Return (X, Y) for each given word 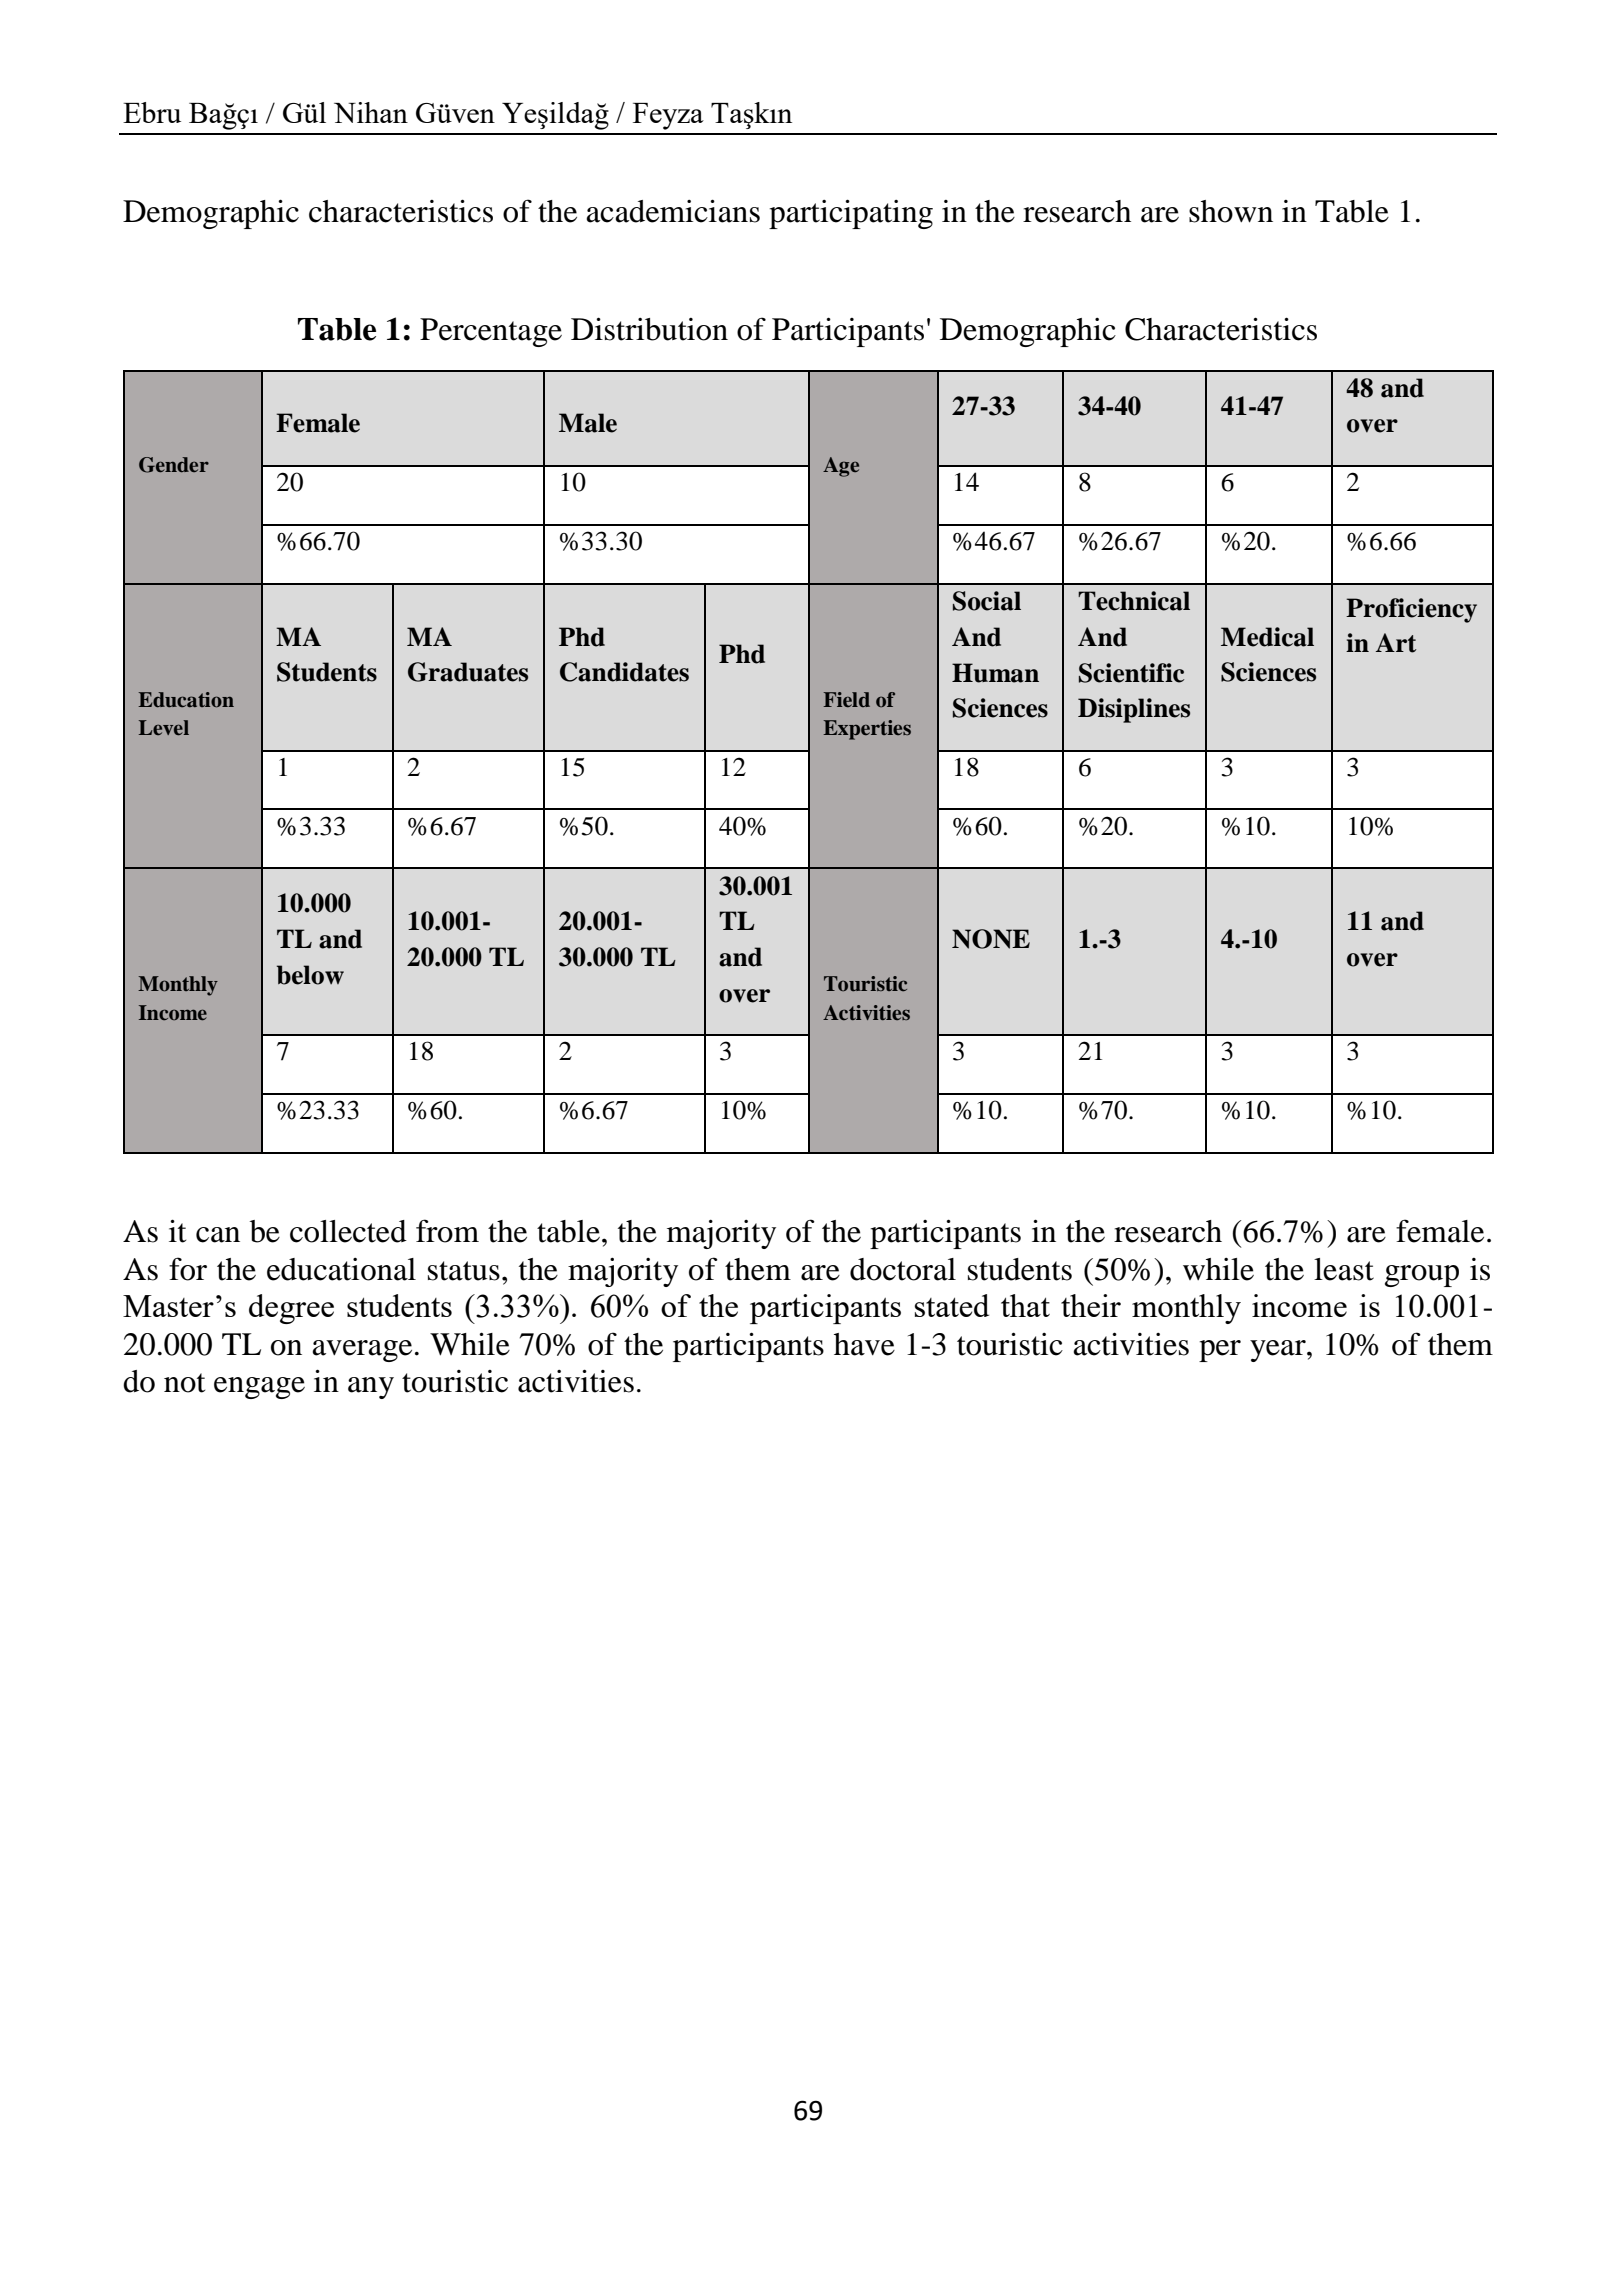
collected (348, 1231)
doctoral (903, 1269)
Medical (1267, 637)
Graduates (468, 672)
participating (851, 214)
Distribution (649, 329)
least (1344, 1269)
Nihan (371, 112)
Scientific (1131, 673)
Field (846, 699)
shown (1231, 211)
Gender (174, 465)
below (310, 975)
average (362, 1351)
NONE (991, 939)
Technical (1134, 601)
